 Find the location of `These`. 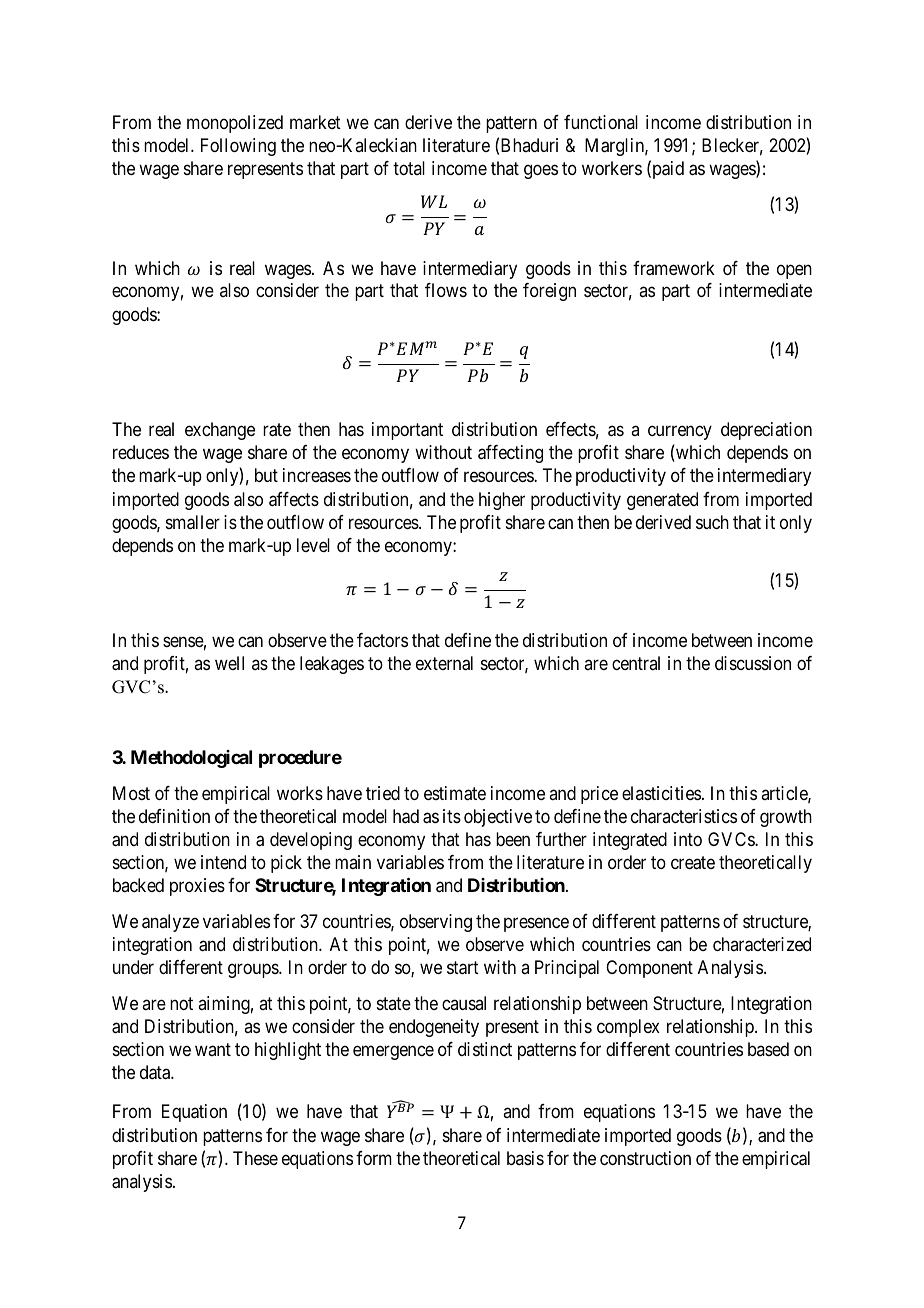

These is located at coordinates (255, 1158).
